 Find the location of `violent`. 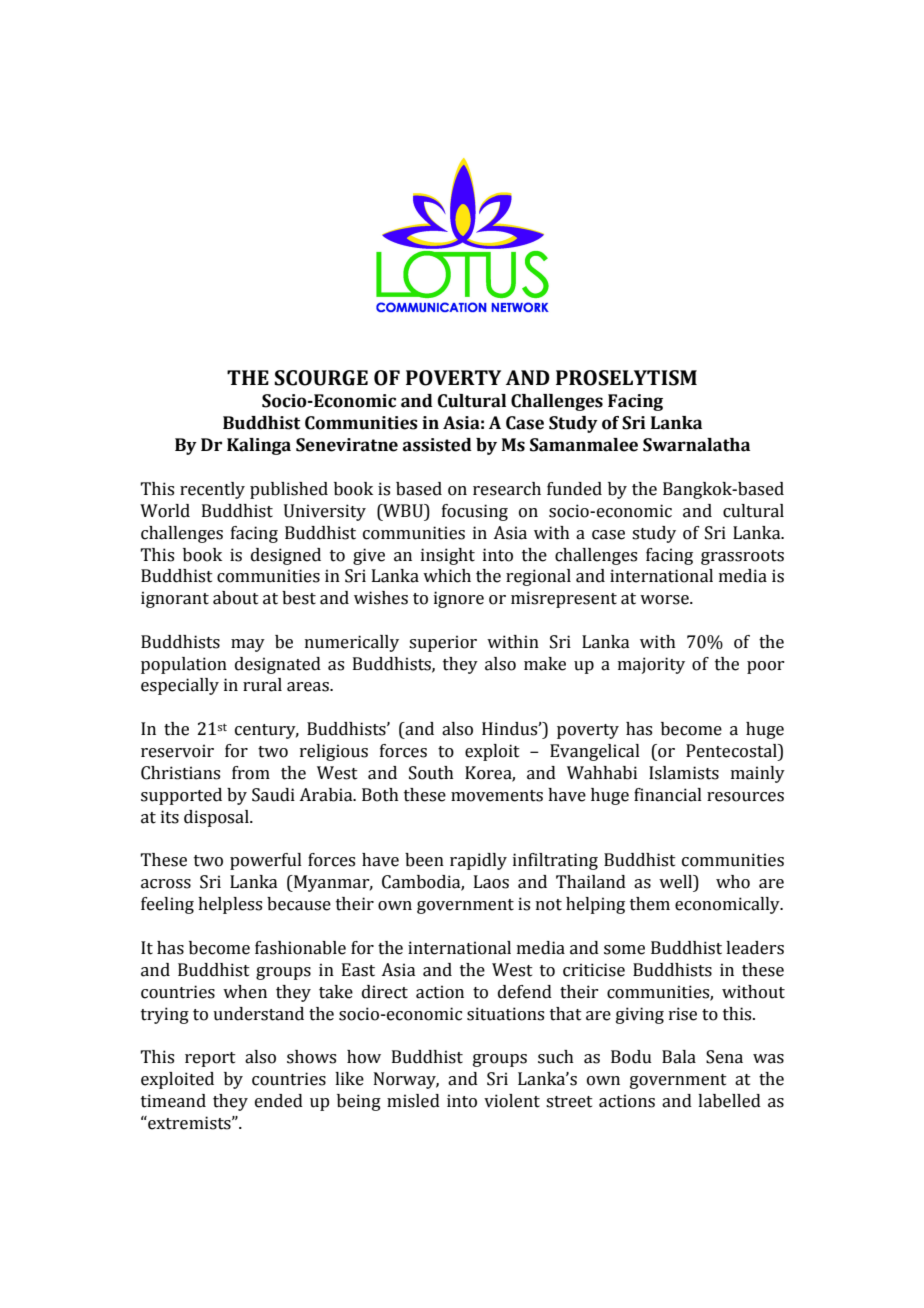

violent is located at coordinates (512, 1101).
